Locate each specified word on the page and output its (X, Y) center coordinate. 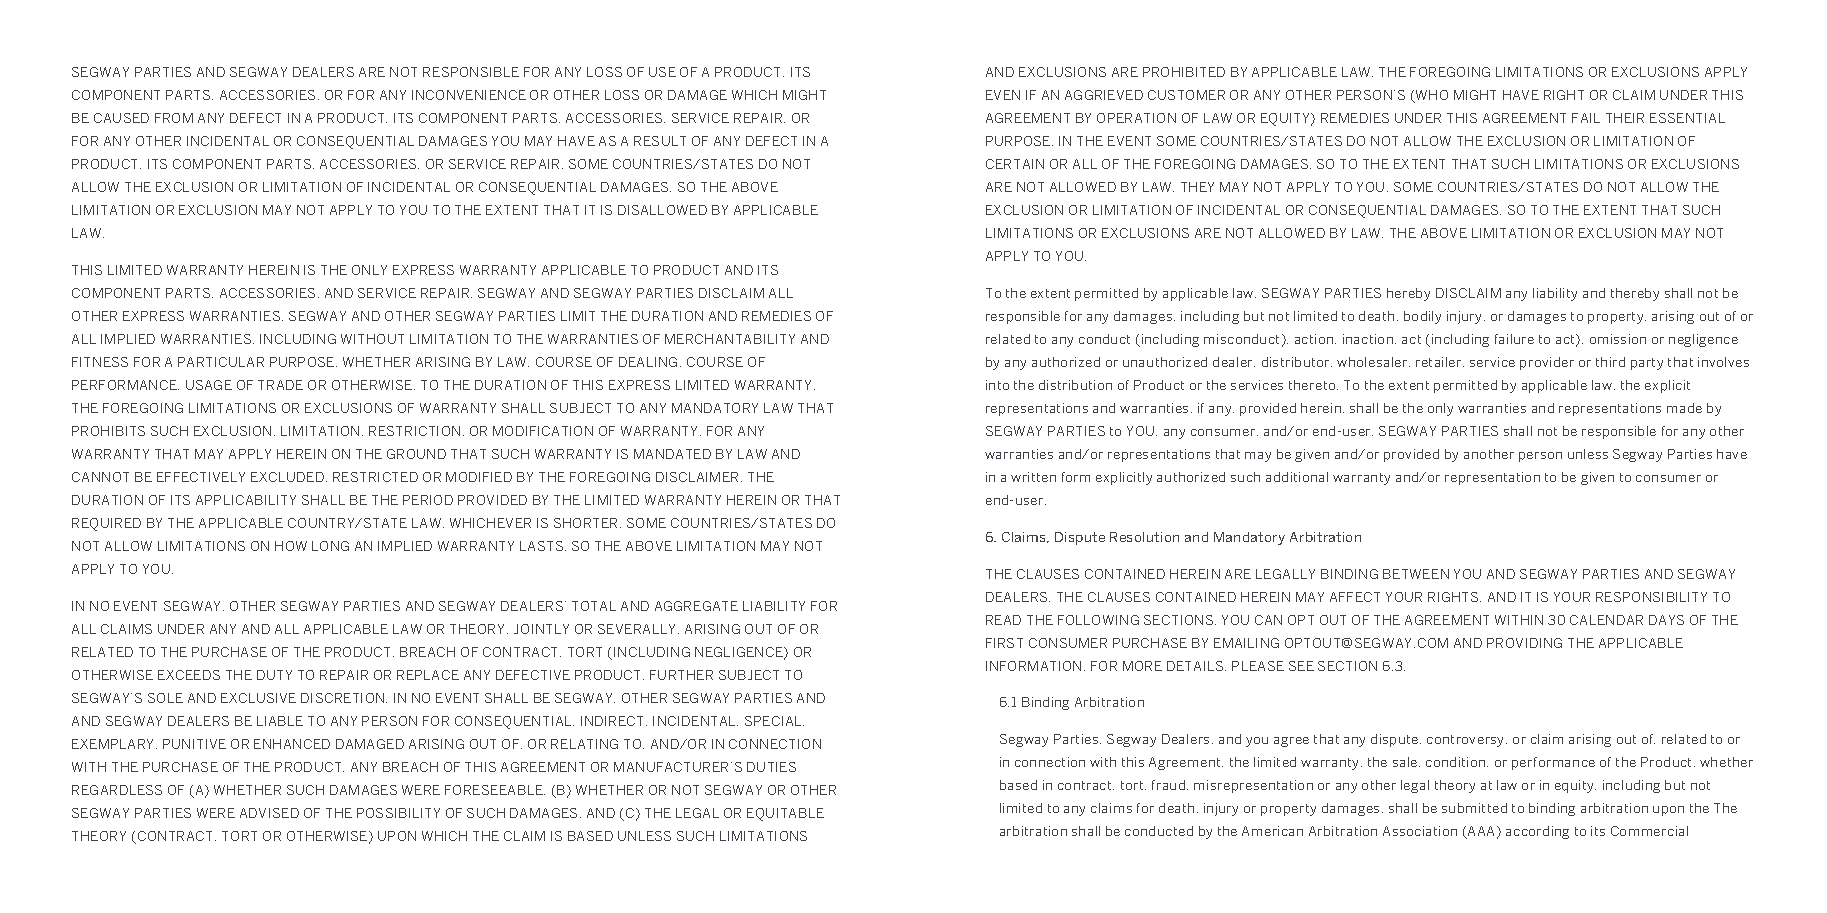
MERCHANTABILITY (730, 339)
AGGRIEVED (1104, 95)
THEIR (1625, 118)
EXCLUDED (287, 477)
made (1684, 408)
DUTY (274, 675)
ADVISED (269, 813)
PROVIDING (1524, 643)
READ (1003, 620)
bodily (1422, 317)
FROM (174, 118)
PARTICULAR (221, 362)
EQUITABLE (785, 814)
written (1033, 477)
